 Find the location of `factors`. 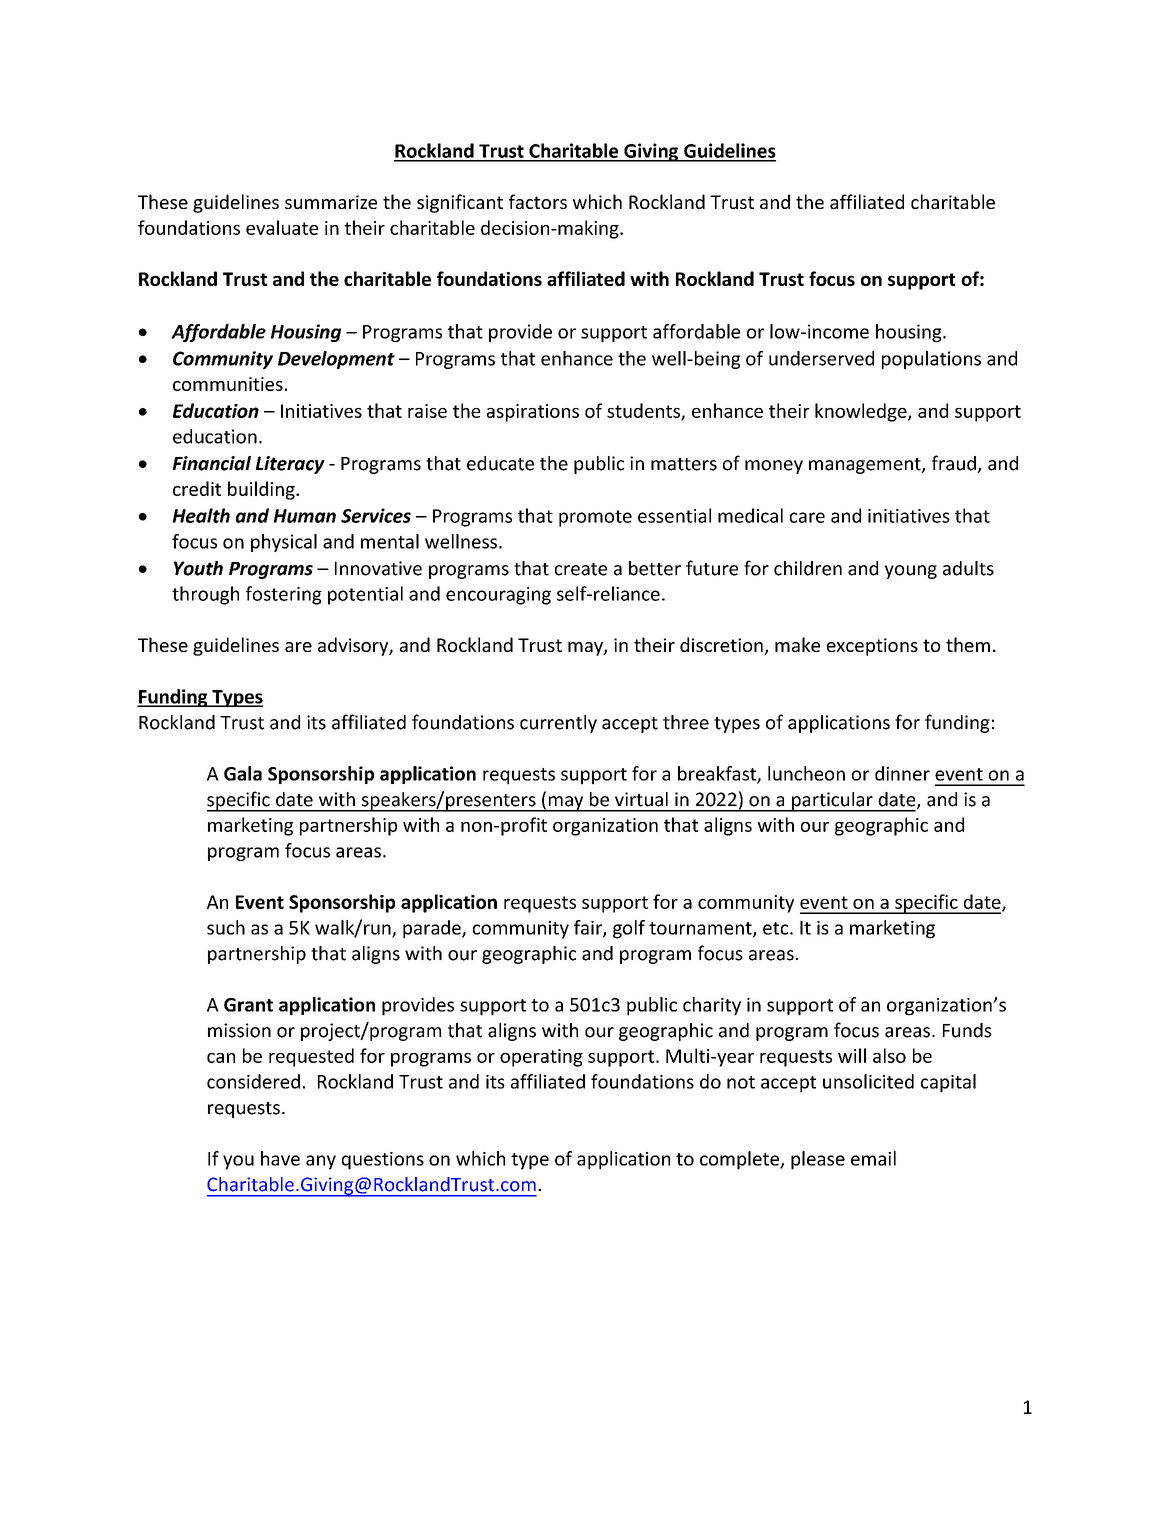

factors is located at coordinates (538, 201).
